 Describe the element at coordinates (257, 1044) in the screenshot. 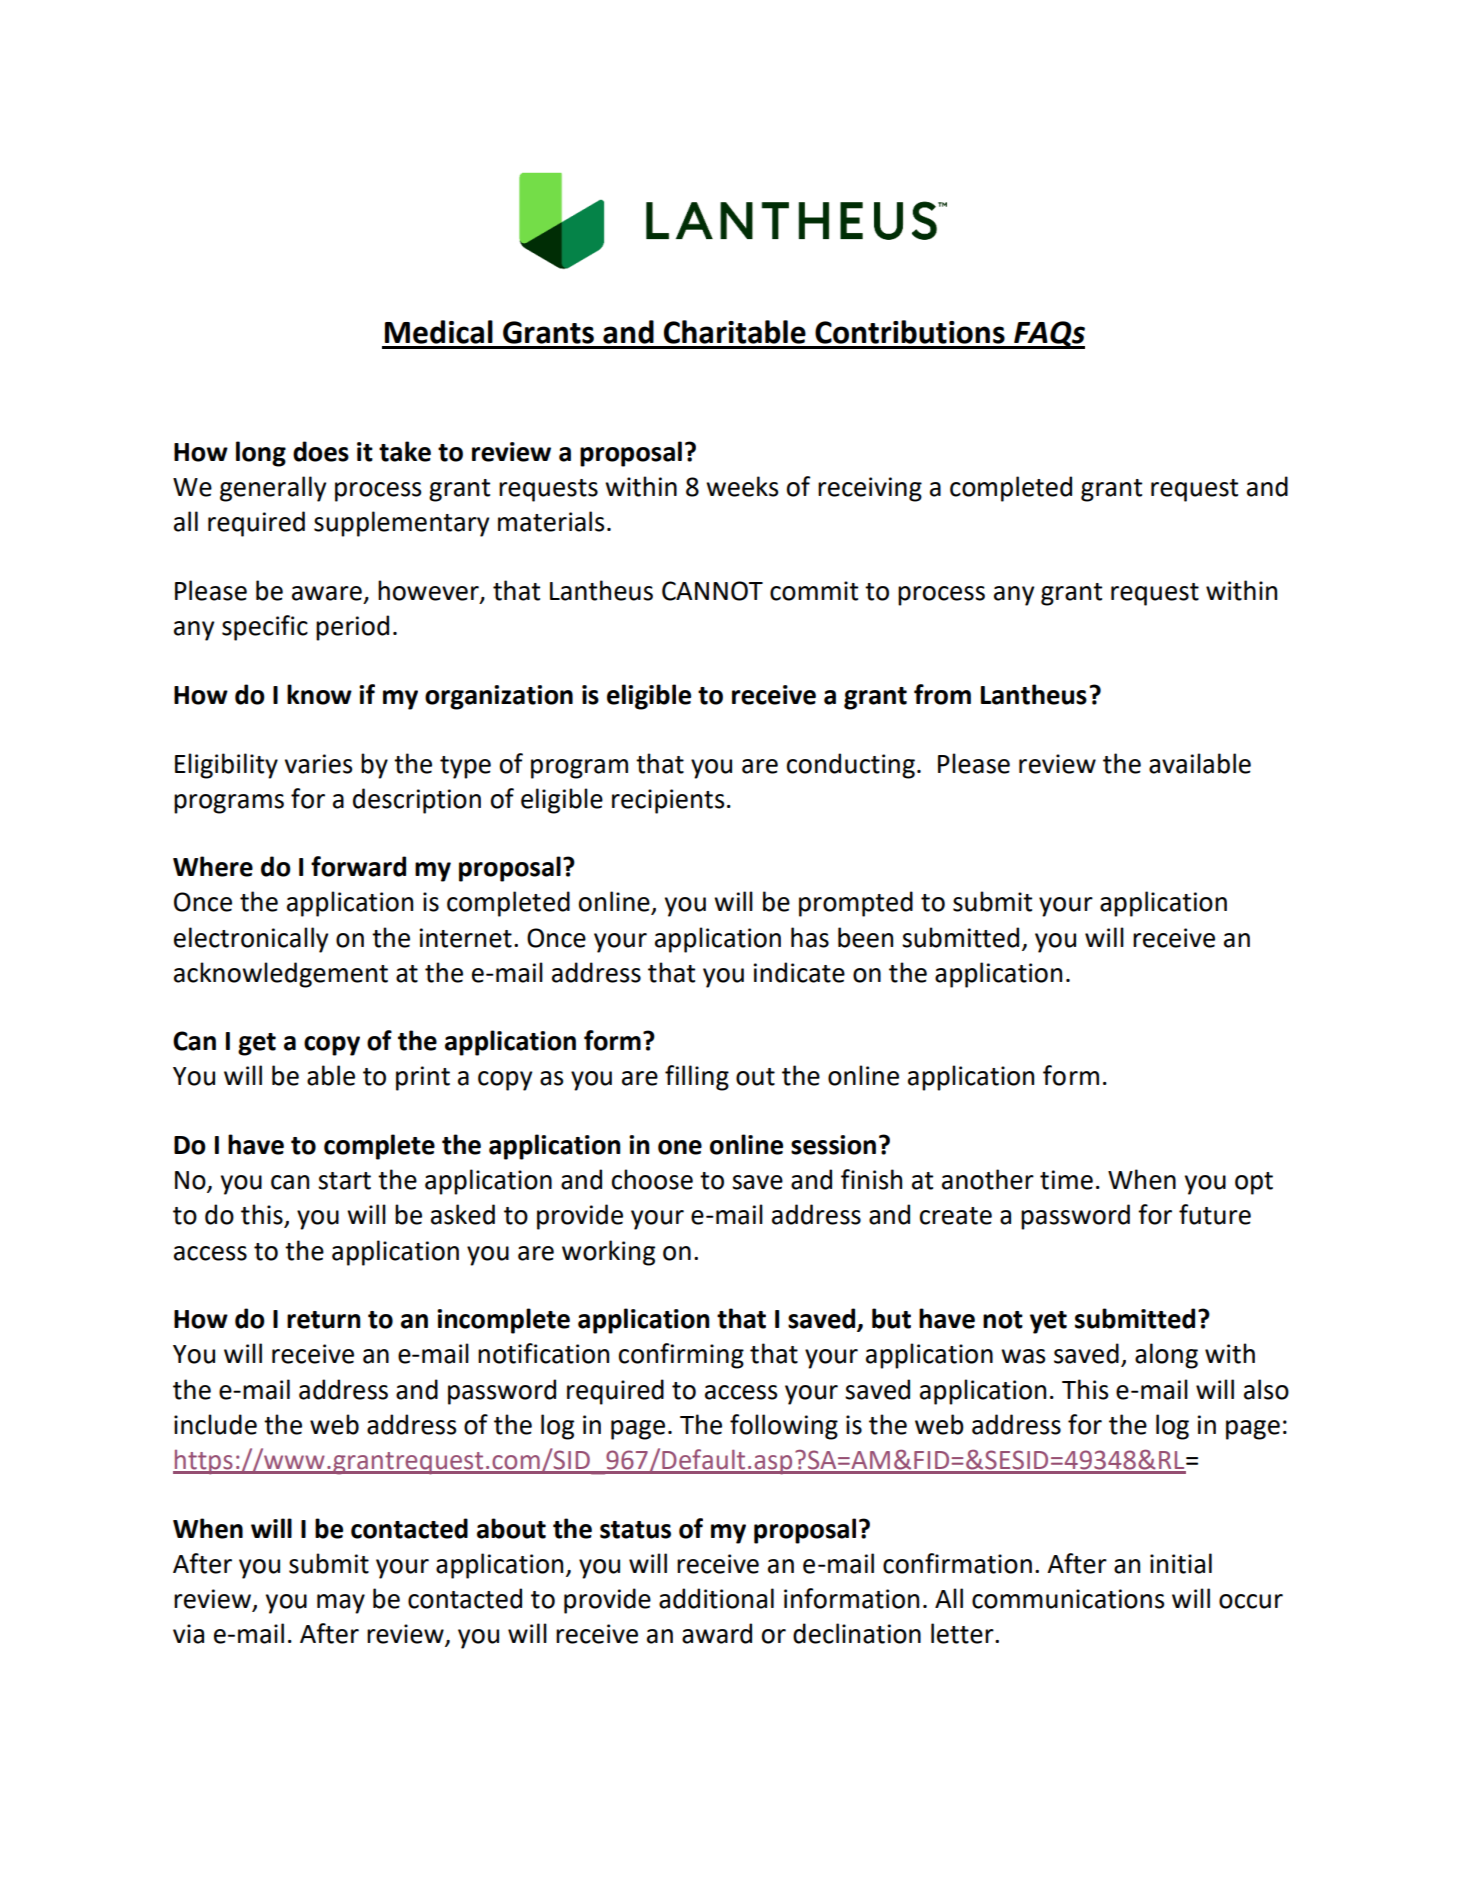

I see `get` at that location.
